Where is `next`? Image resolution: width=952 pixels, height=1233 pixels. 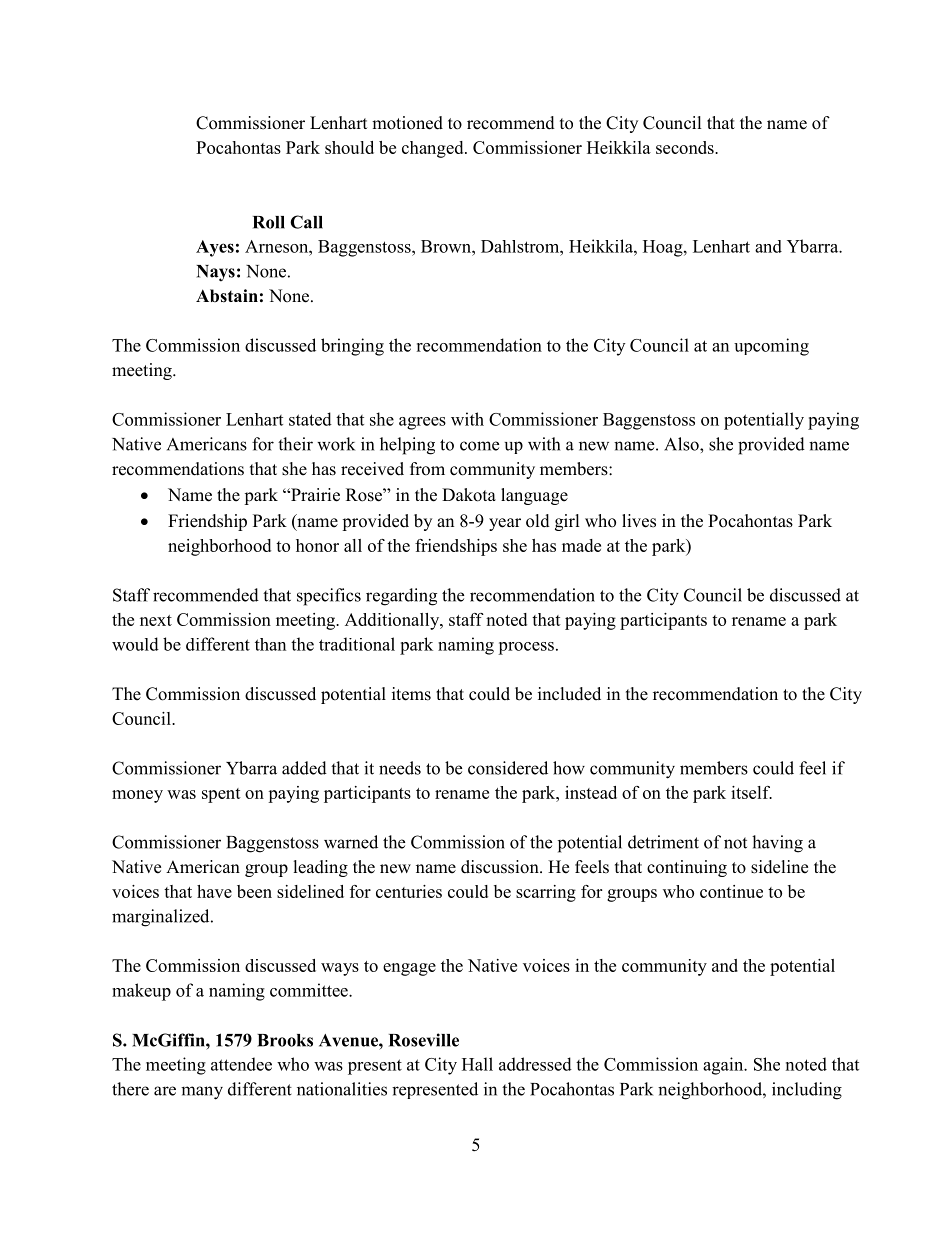 next is located at coordinates (156, 620).
